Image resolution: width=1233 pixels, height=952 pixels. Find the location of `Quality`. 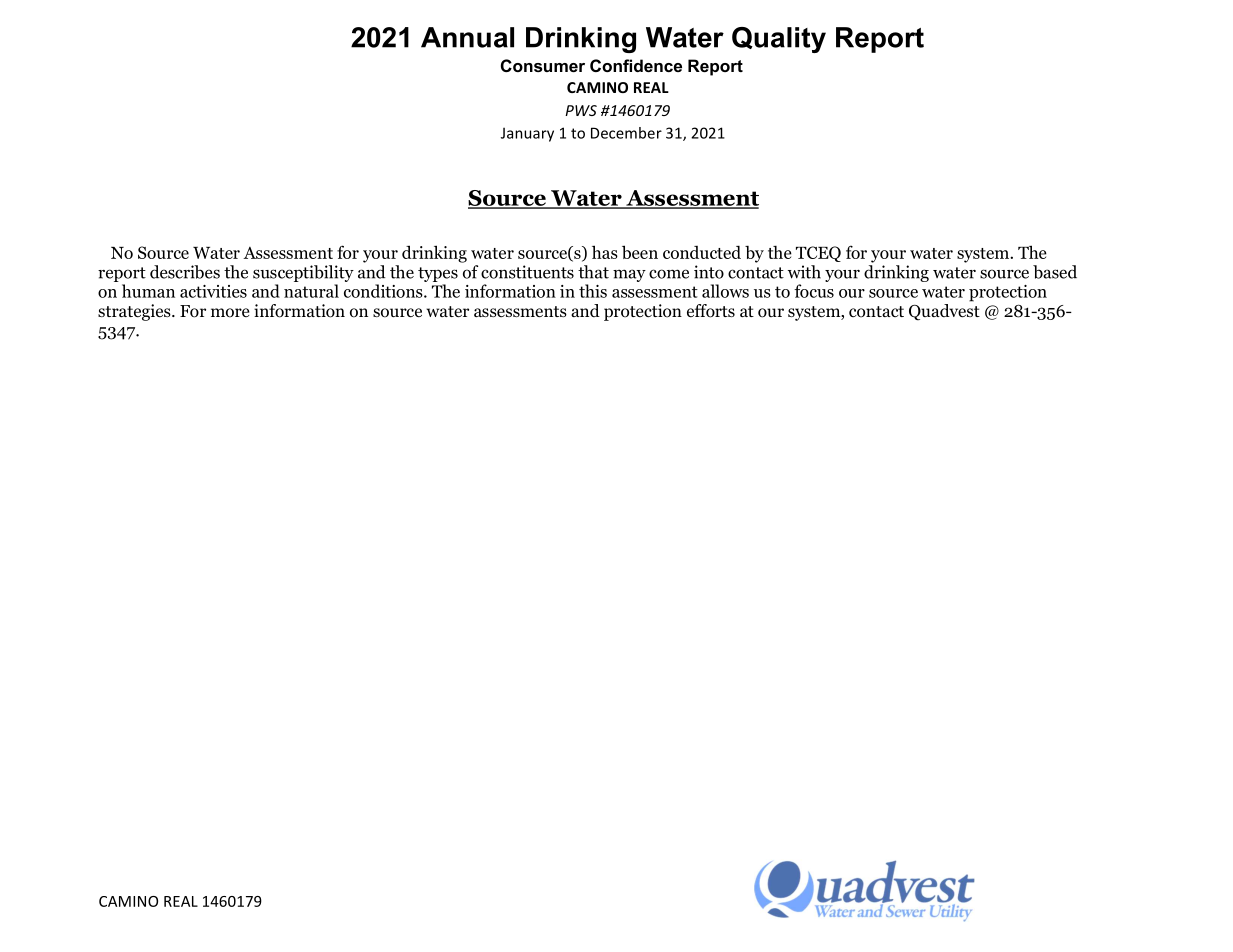

Quality is located at coordinates (779, 40).
